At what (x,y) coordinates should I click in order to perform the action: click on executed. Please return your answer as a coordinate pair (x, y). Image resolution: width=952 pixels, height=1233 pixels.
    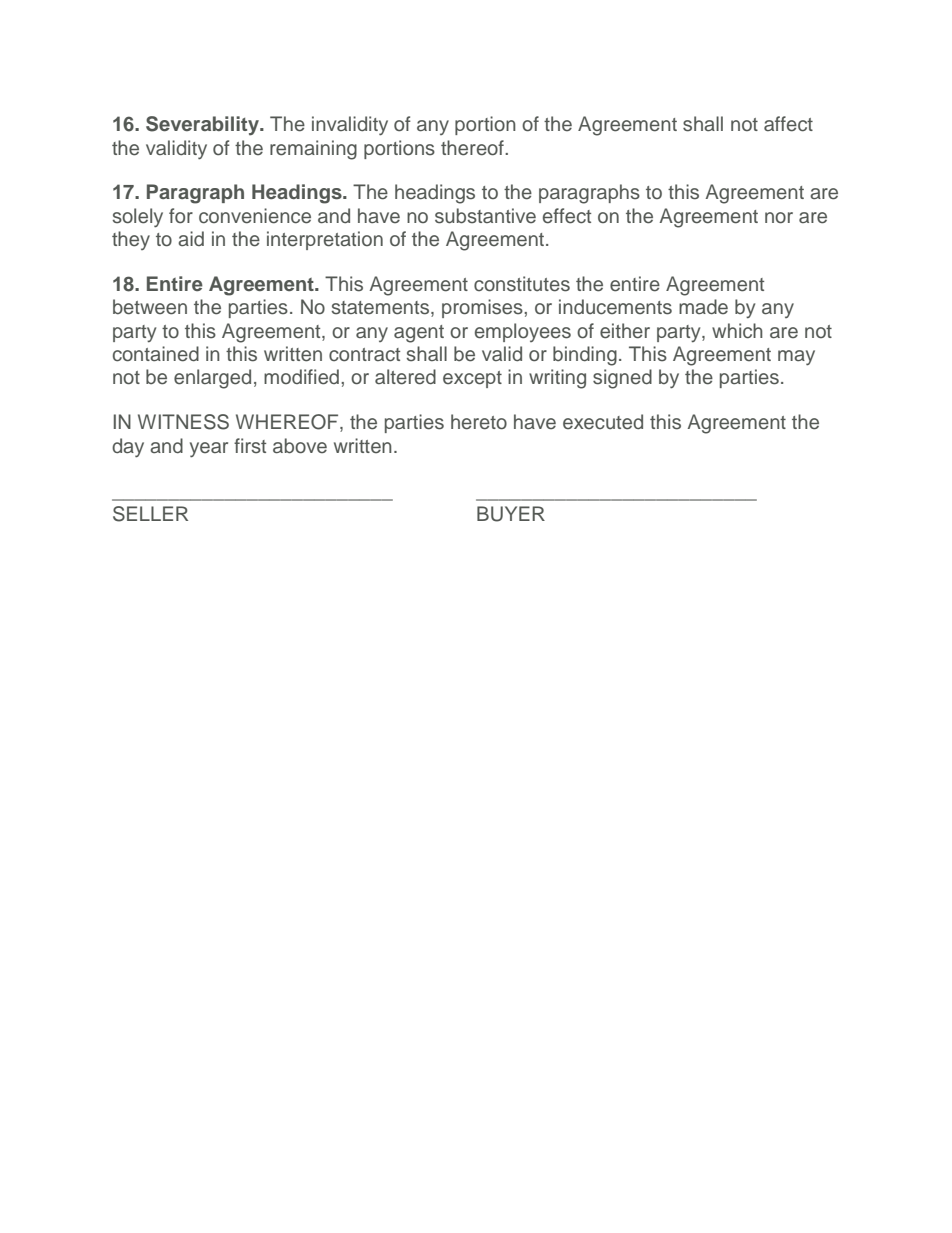
    Looking at the image, I should click on (603, 422).
